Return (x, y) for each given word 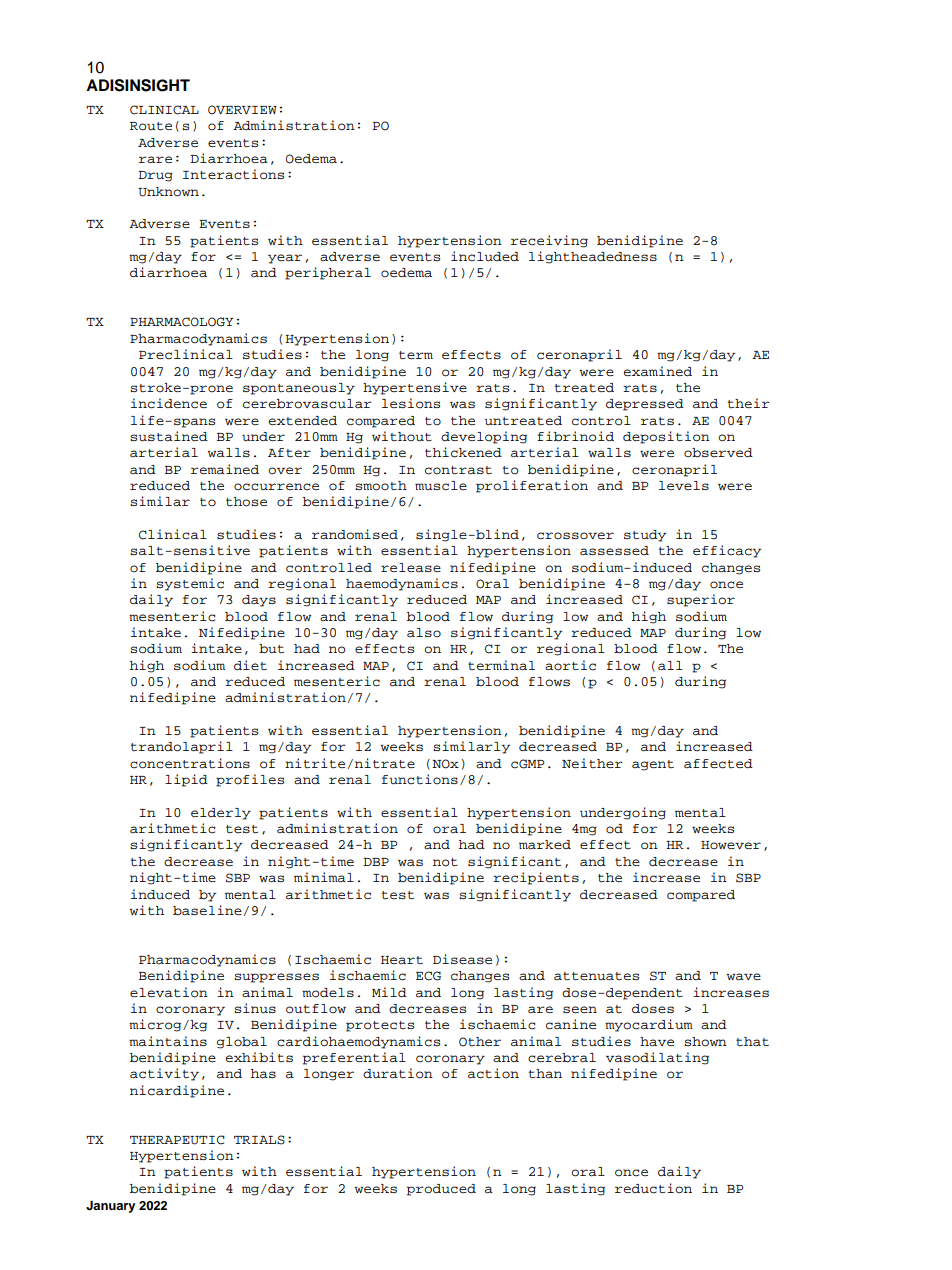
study (645, 536)
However (731, 845)
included (485, 256)
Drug (155, 176)
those (246, 502)
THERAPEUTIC (177, 1140)
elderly (221, 814)
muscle (441, 485)
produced (441, 1190)
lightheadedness (593, 257)
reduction (653, 1188)
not (445, 862)
